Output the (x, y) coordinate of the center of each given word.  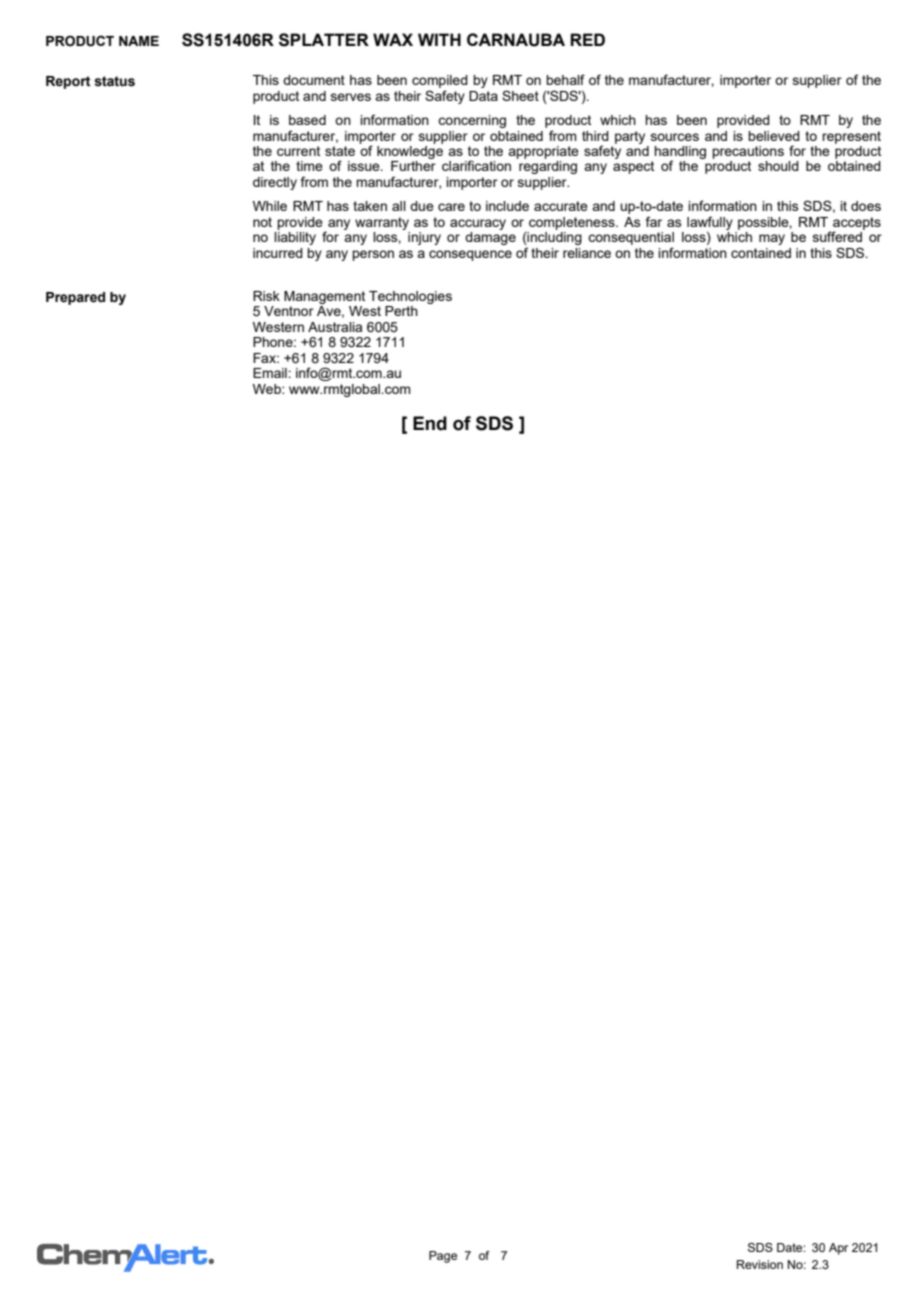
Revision (760, 1264)
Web (268, 389)
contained (761, 253)
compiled (440, 83)
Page (443, 1257)
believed (774, 136)
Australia (335, 327)
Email (271, 373)
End (430, 423)
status (114, 81)
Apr (838, 1249)
